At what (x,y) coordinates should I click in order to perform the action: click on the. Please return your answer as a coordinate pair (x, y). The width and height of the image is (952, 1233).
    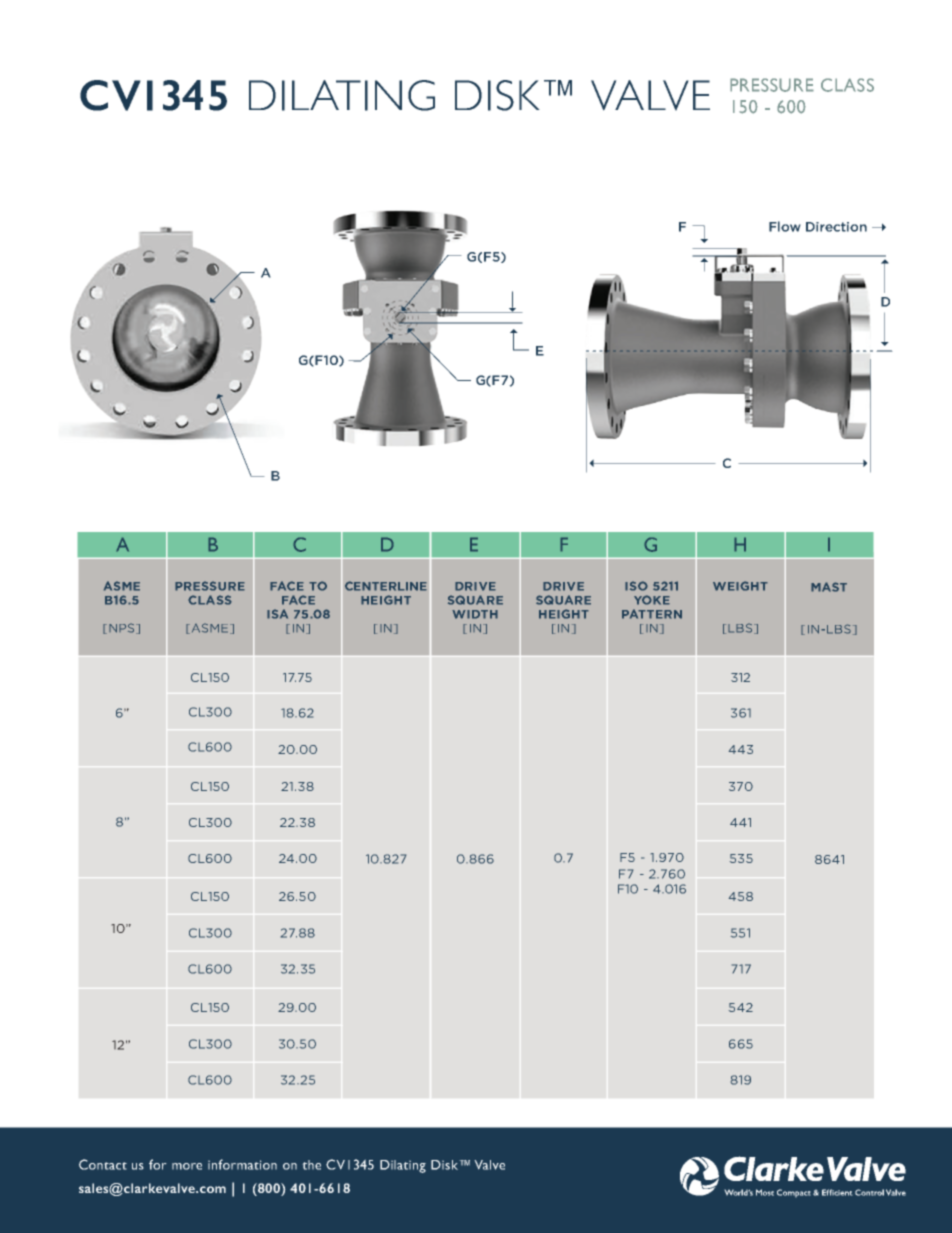
    Looking at the image, I should click on (311, 1165).
